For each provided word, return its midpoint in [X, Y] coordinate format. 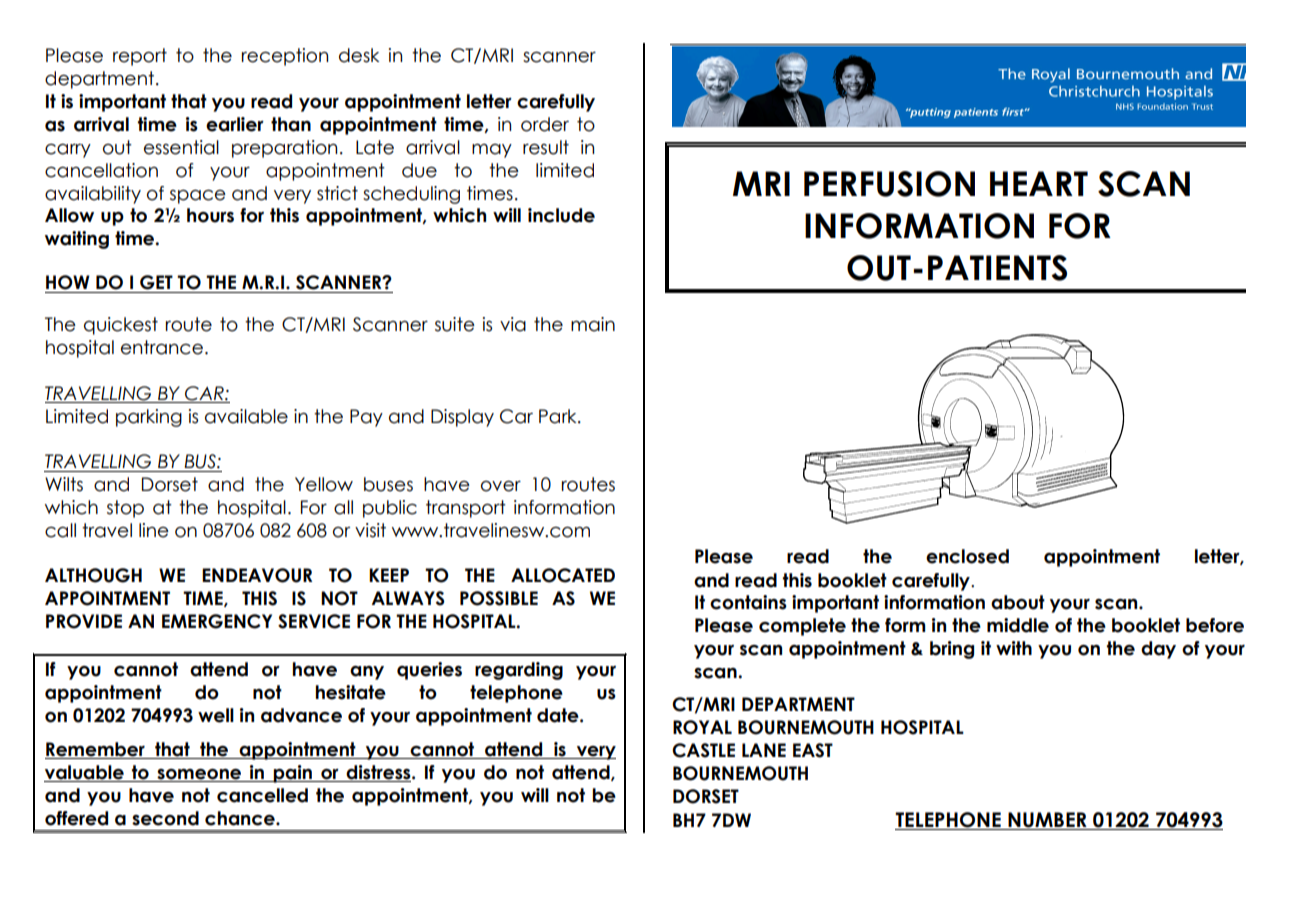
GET [156, 282]
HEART [1039, 183]
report [140, 57]
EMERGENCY [217, 621]
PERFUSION [889, 184]
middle [1018, 625]
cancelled [262, 795]
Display [462, 418]
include [561, 215]
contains [748, 602]
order [545, 124]
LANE [764, 750]
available [246, 416]
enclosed [967, 556]
